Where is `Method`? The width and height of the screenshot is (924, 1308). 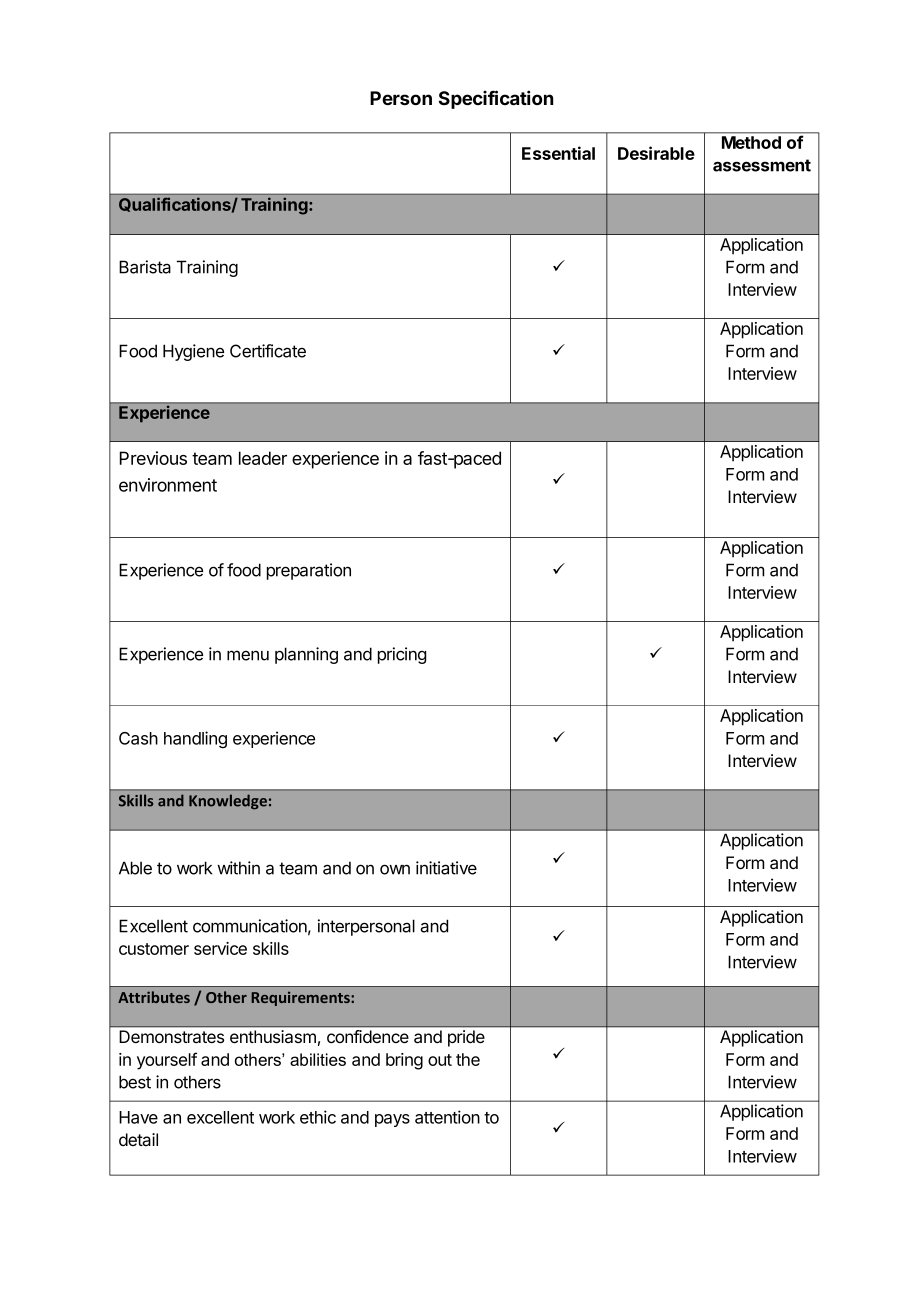 Method is located at coordinates (751, 142).
